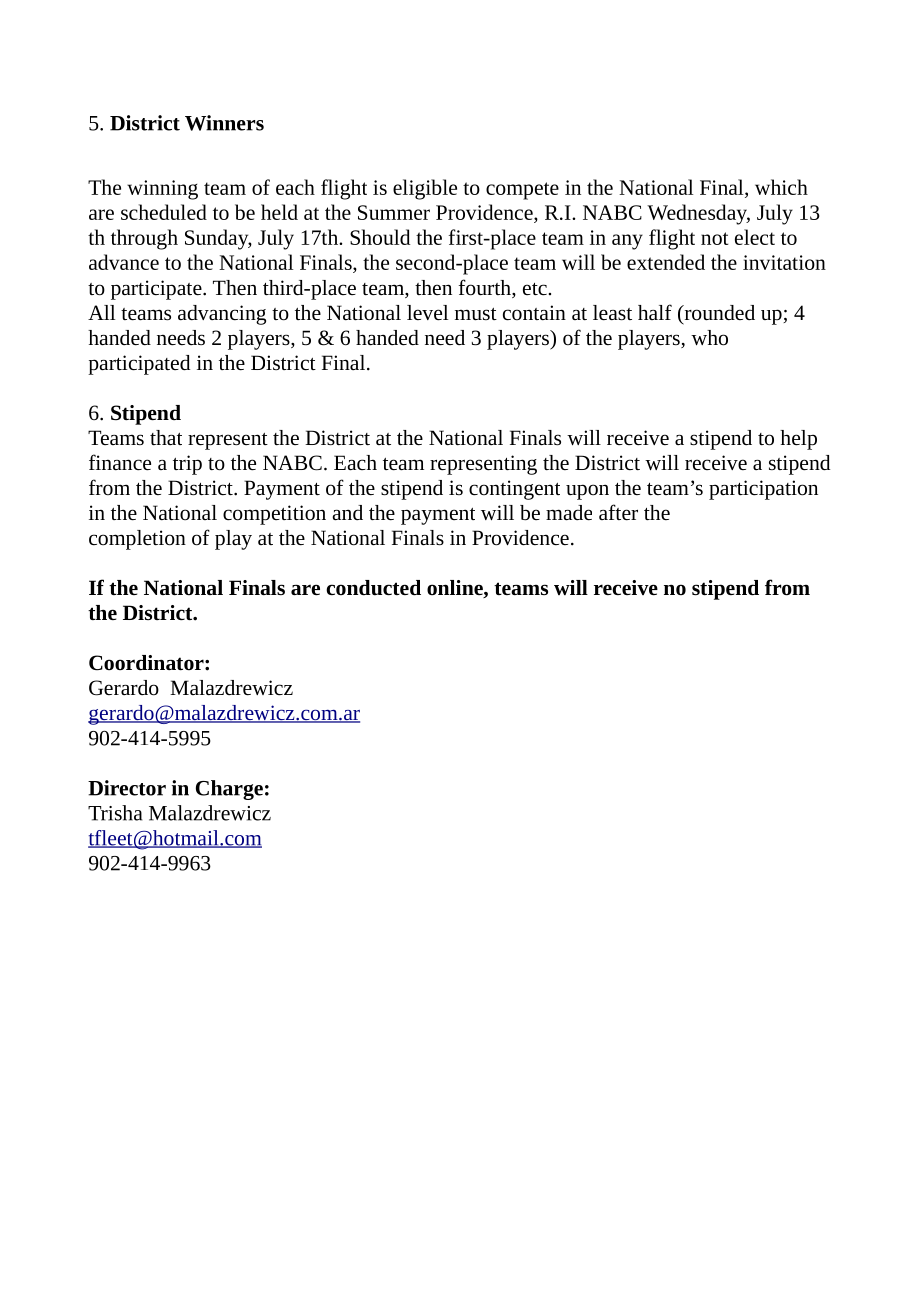 Image resolution: width=924 pixels, height=1308 pixels. Describe the element at coordinates (514, 490) in the page. I see `contingent` at that location.
